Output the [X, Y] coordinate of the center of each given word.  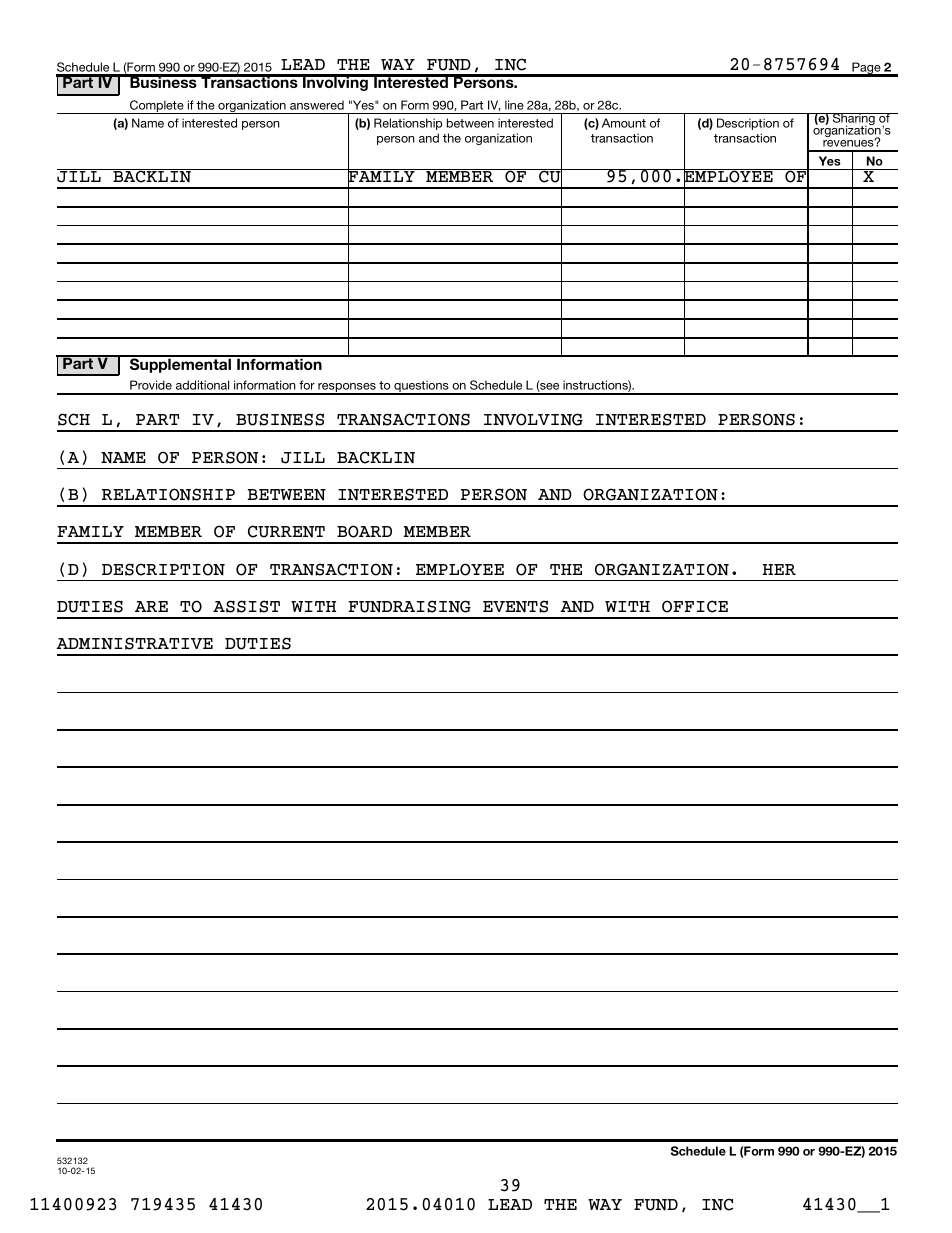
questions [421, 387]
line [514, 105]
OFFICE [695, 606]
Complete [157, 107]
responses [347, 389]
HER [779, 569]
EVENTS [515, 606]
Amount [624, 123]
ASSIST [246, 606]
